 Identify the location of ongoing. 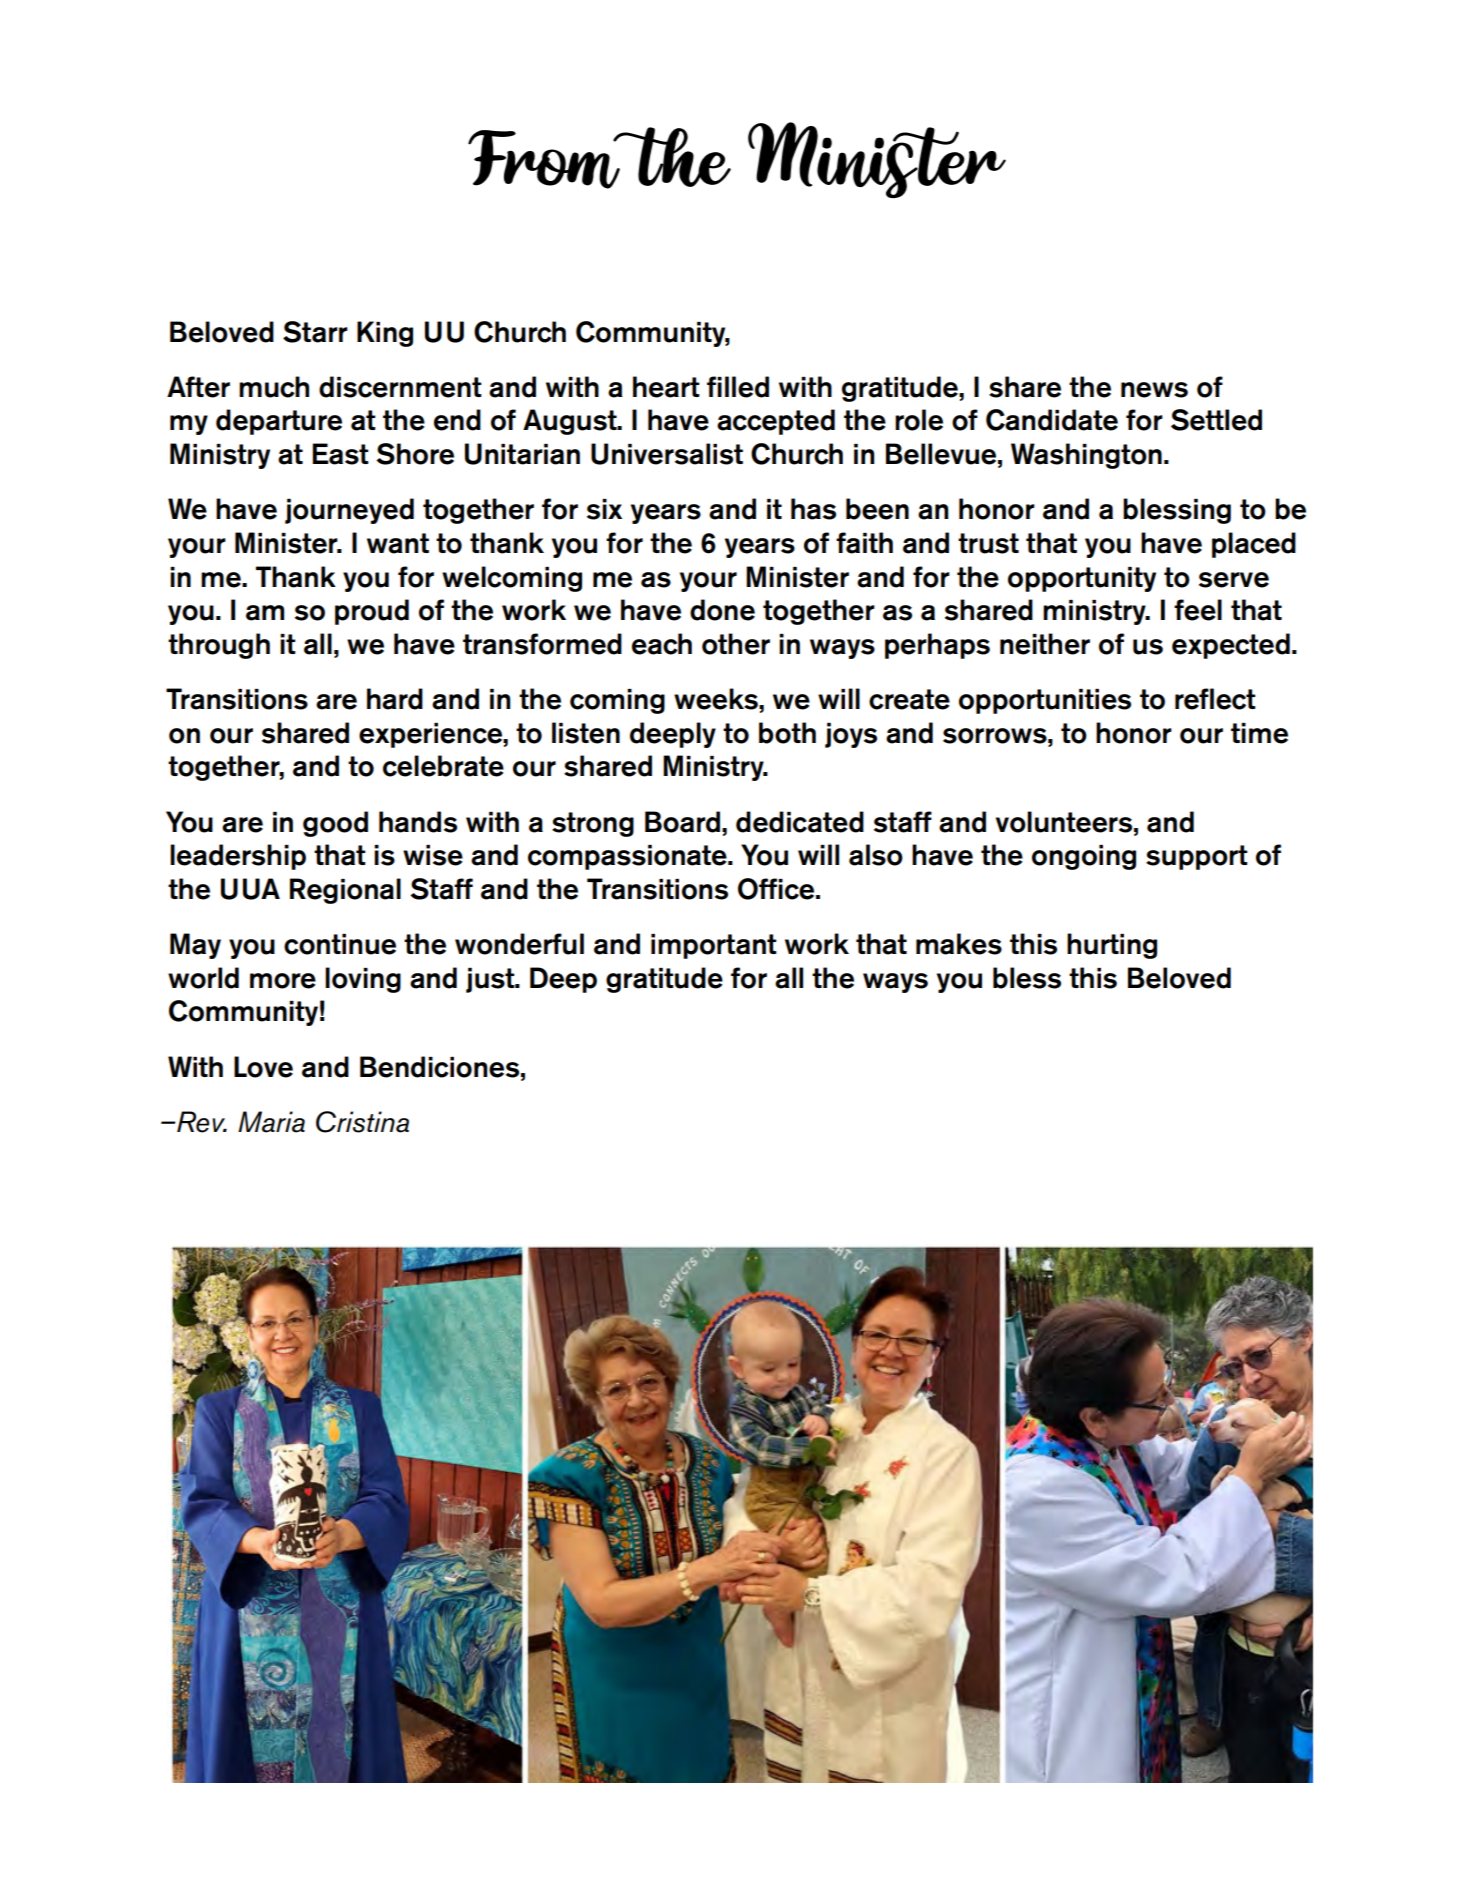
(1084, 857).
